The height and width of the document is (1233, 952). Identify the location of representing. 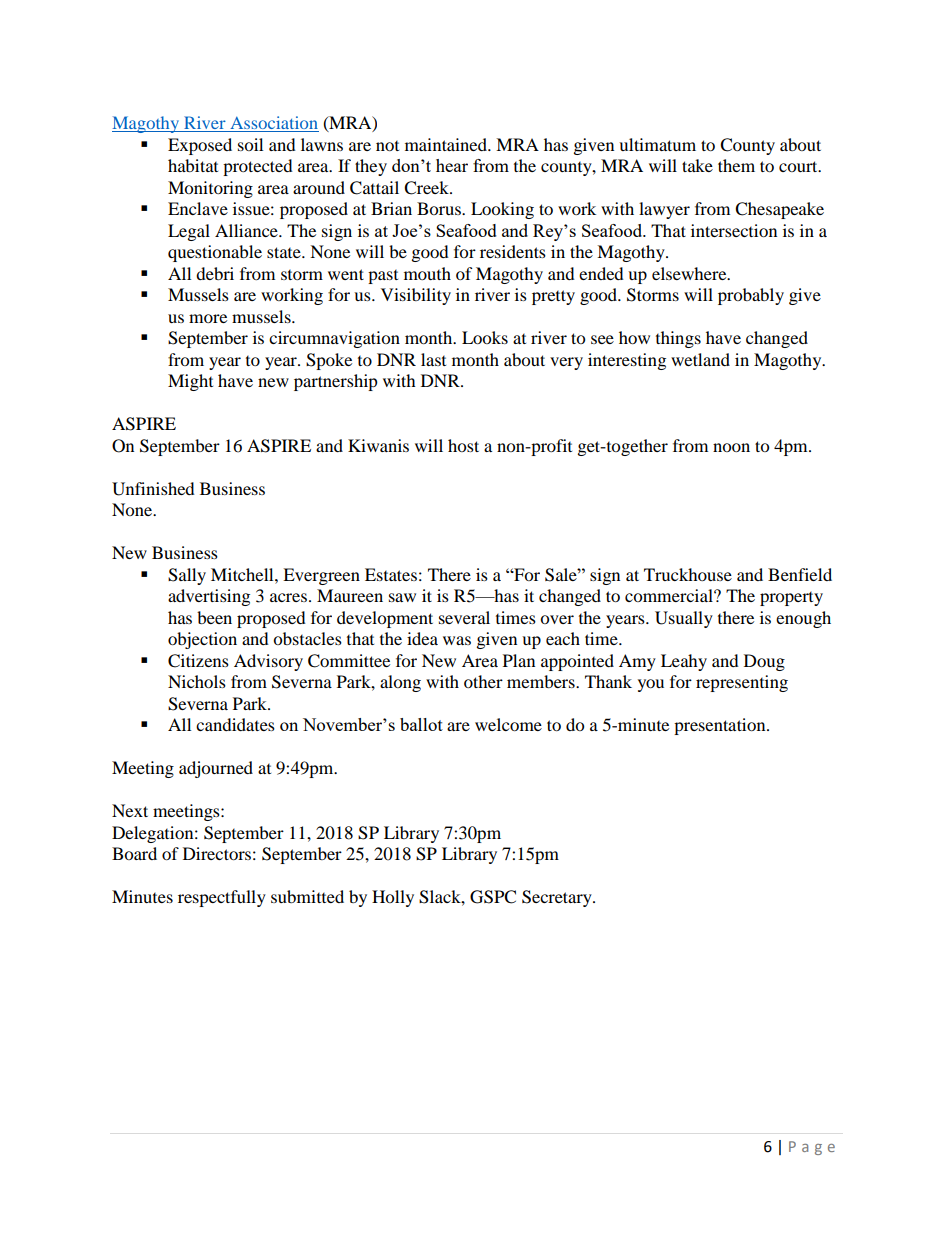
(742, 683).
